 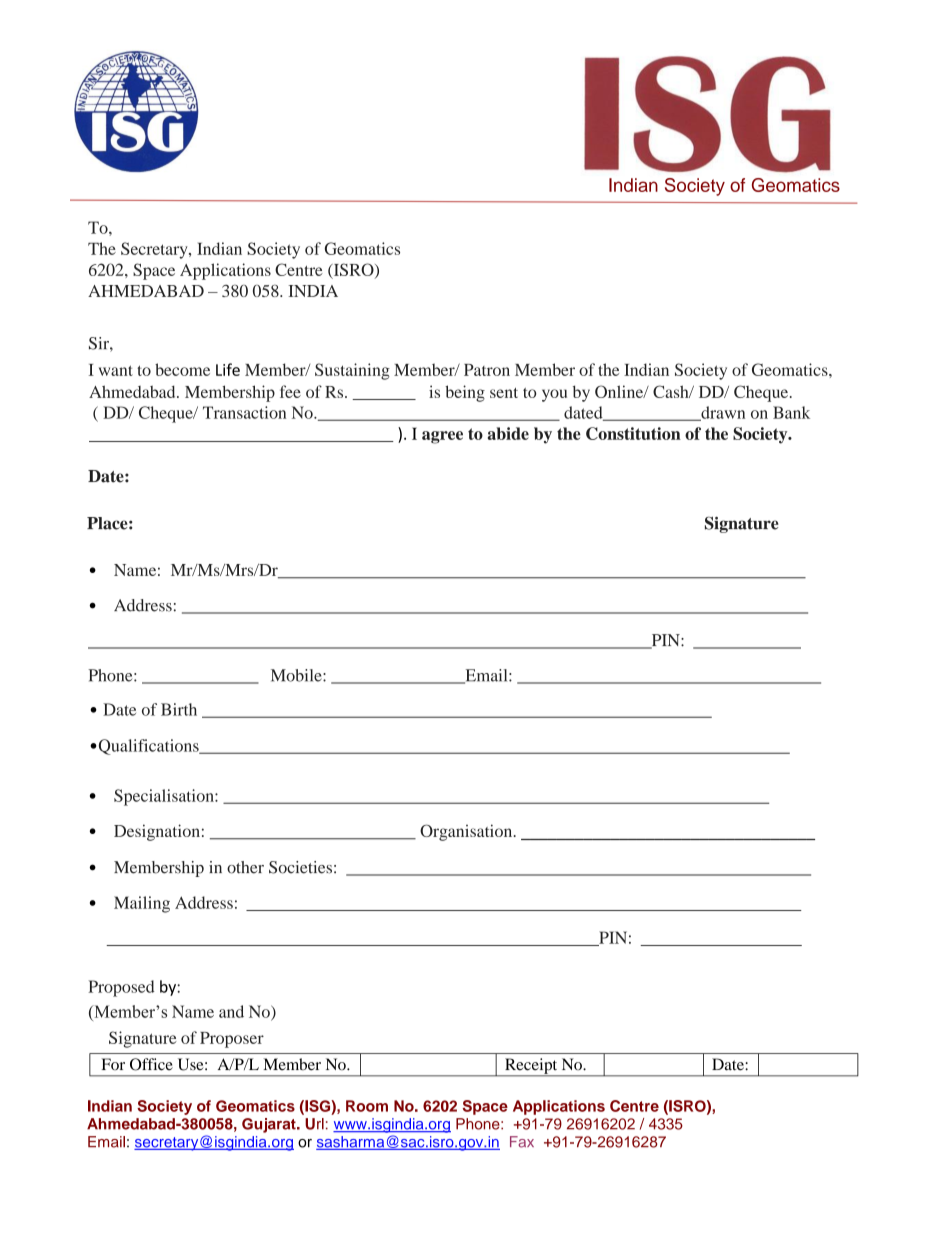 What do you see at coordinates (245, 867) in the screenshot?
I see `other` at bounding box center [245, 867].
